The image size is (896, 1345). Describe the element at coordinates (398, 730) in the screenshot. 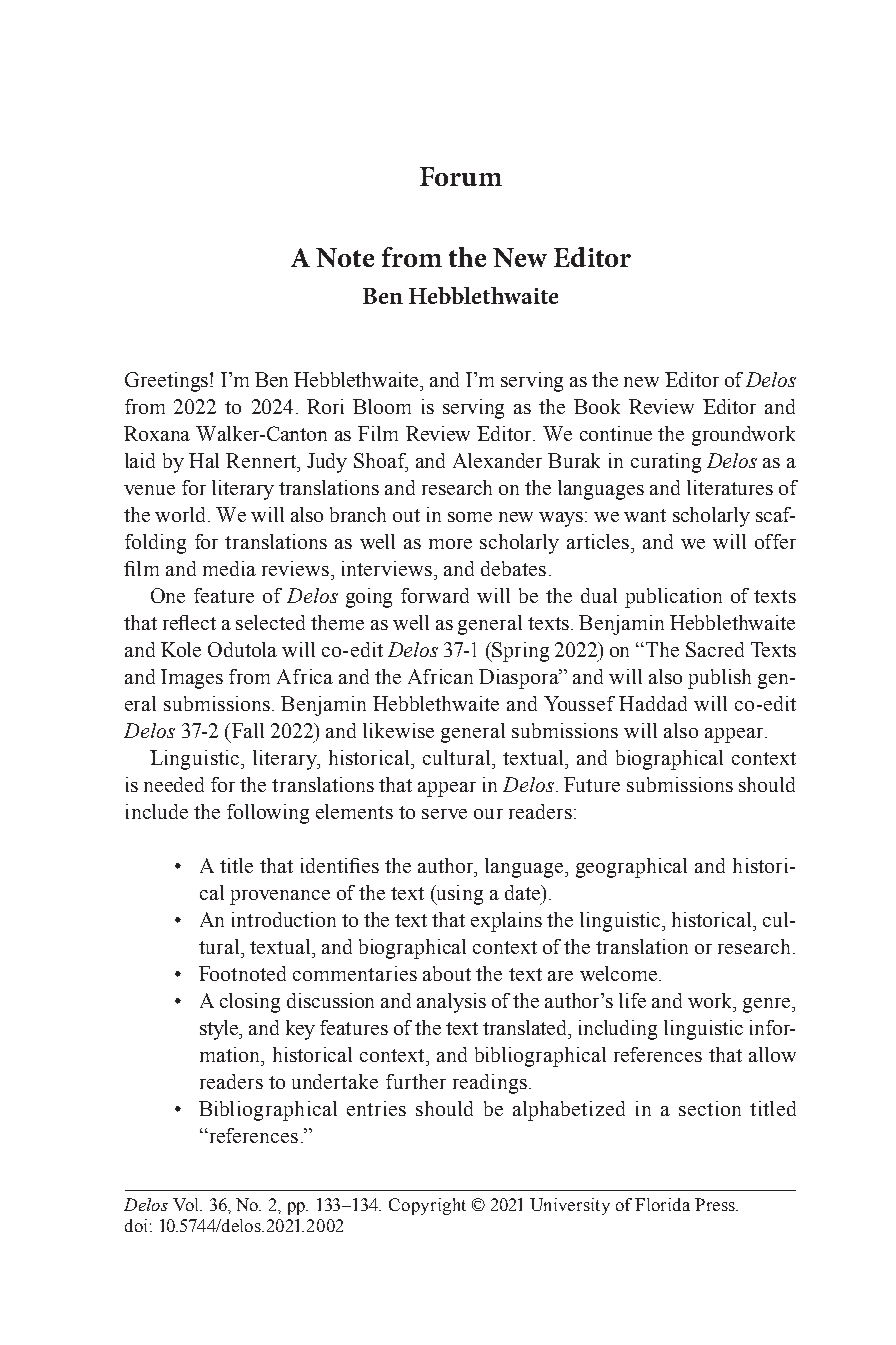

I see `likewise` at that location.
